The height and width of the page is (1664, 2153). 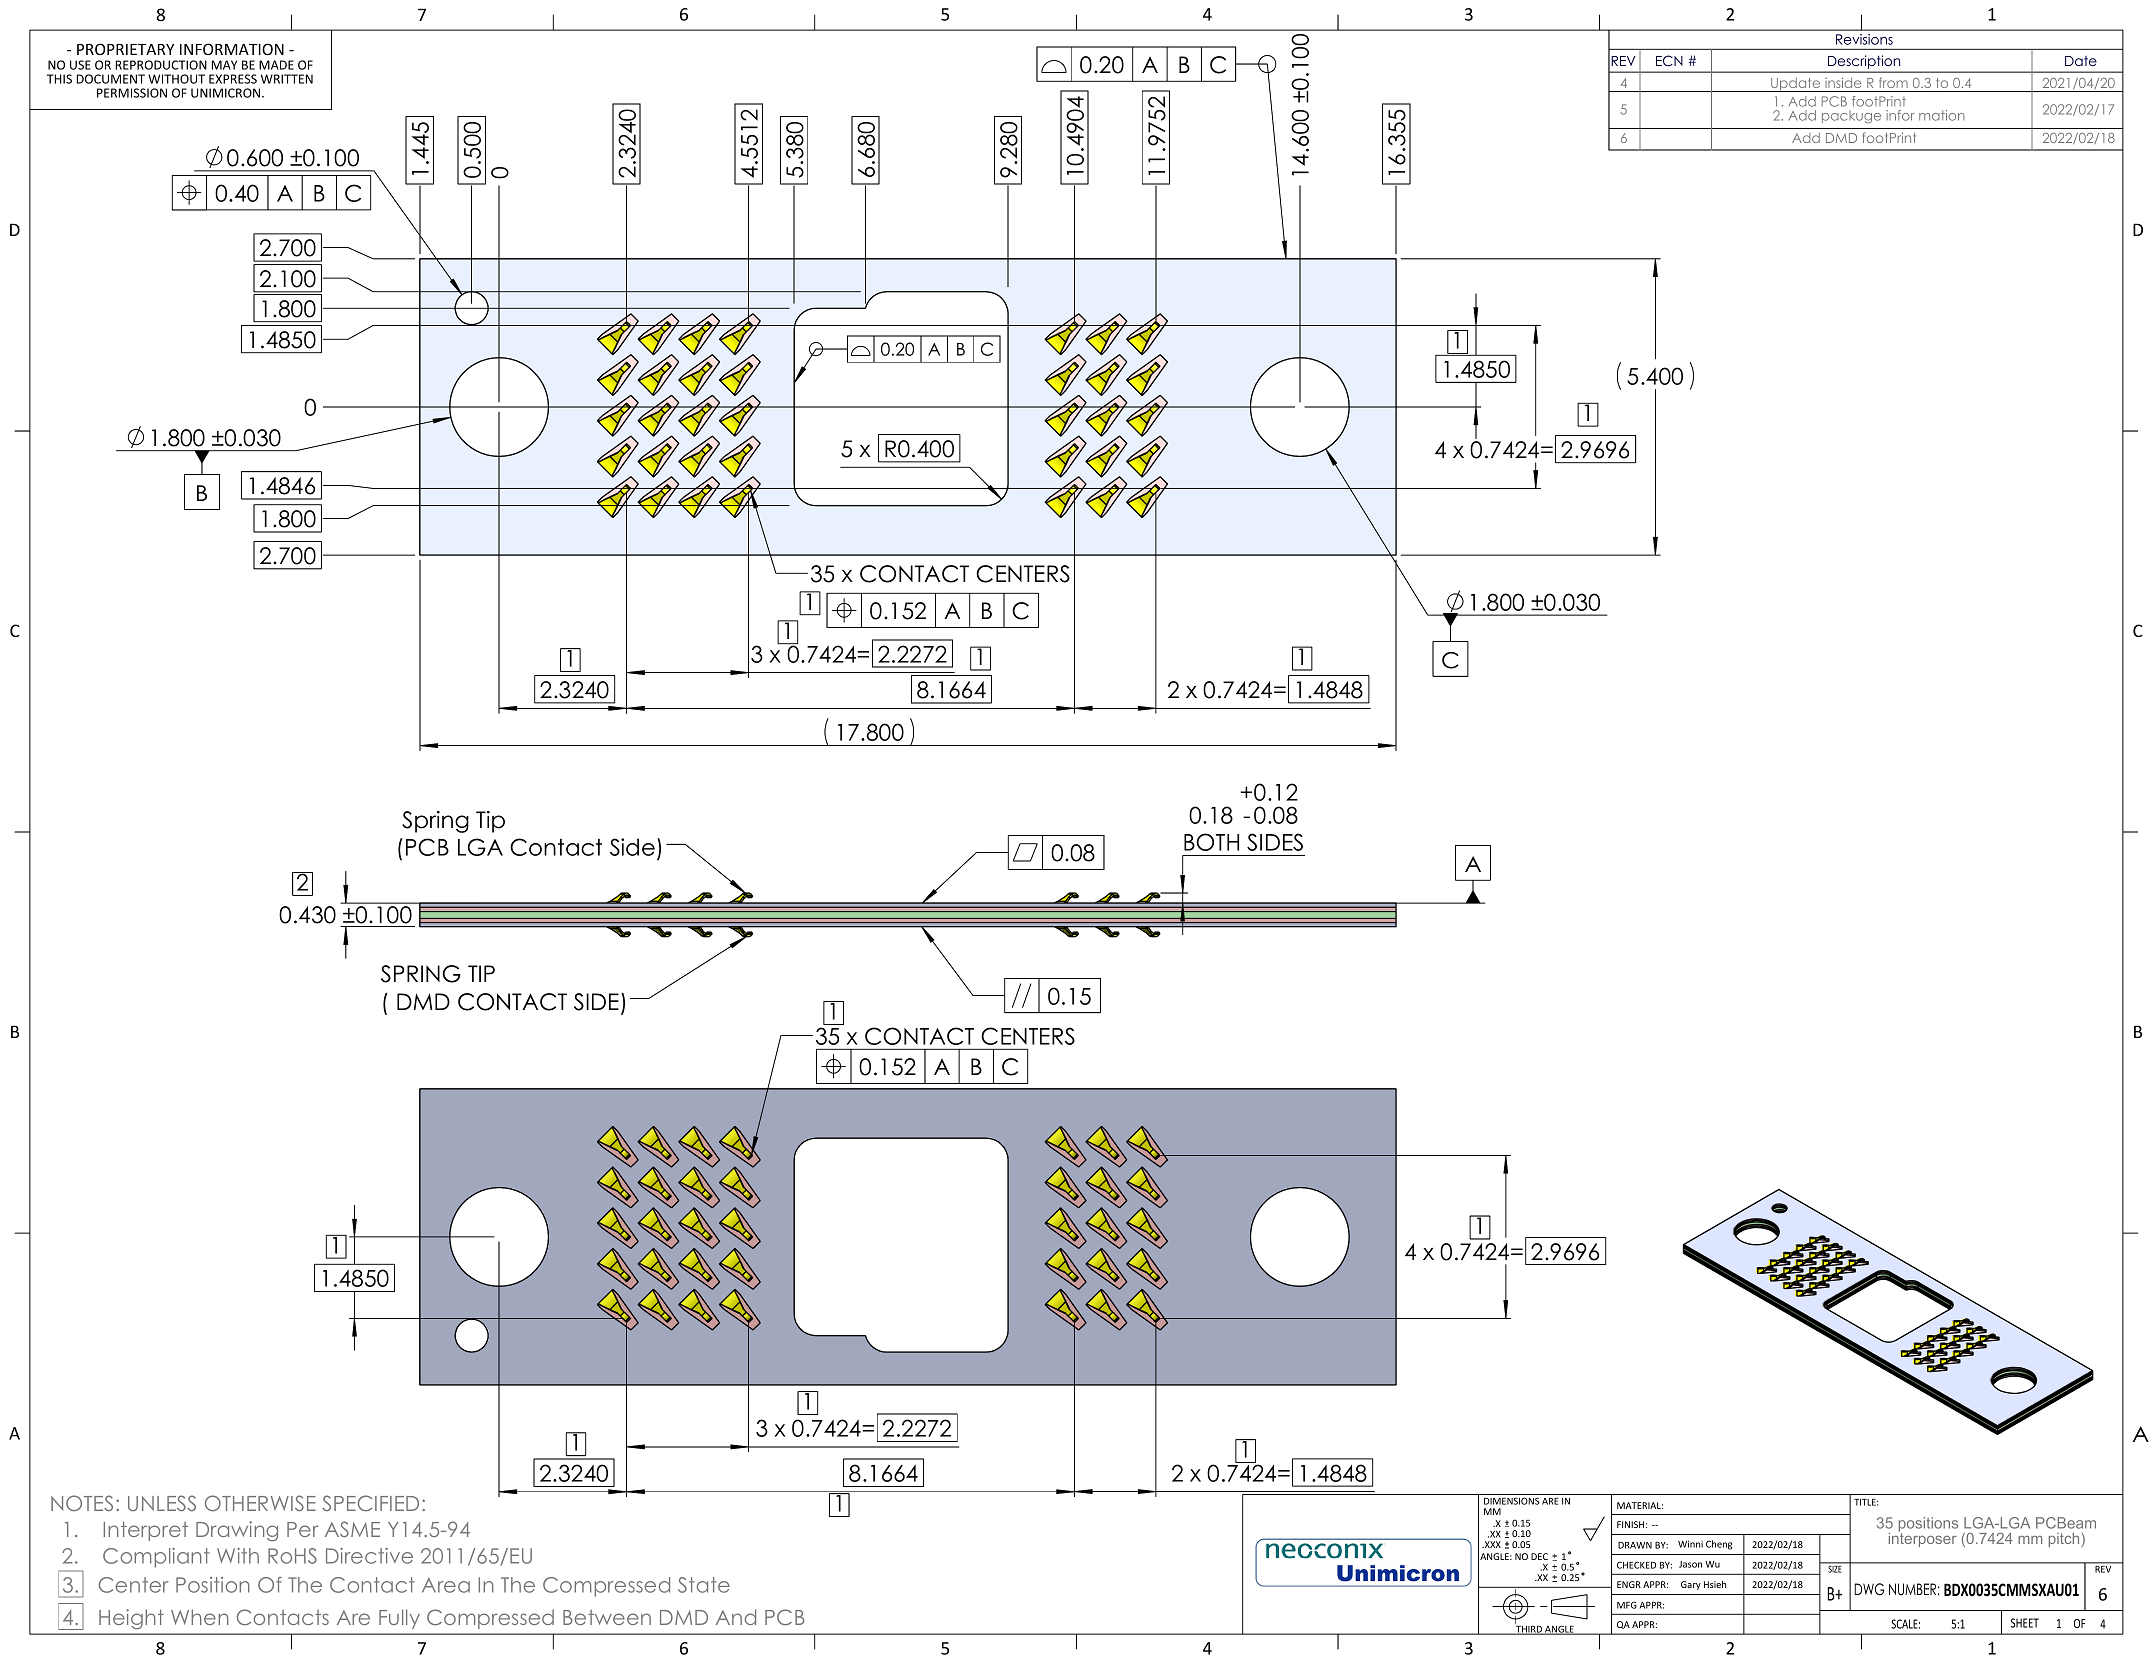 What do you see at coordinates (1864, 63) in the page?
I see `Description` at bounding box center [1864, 63].
